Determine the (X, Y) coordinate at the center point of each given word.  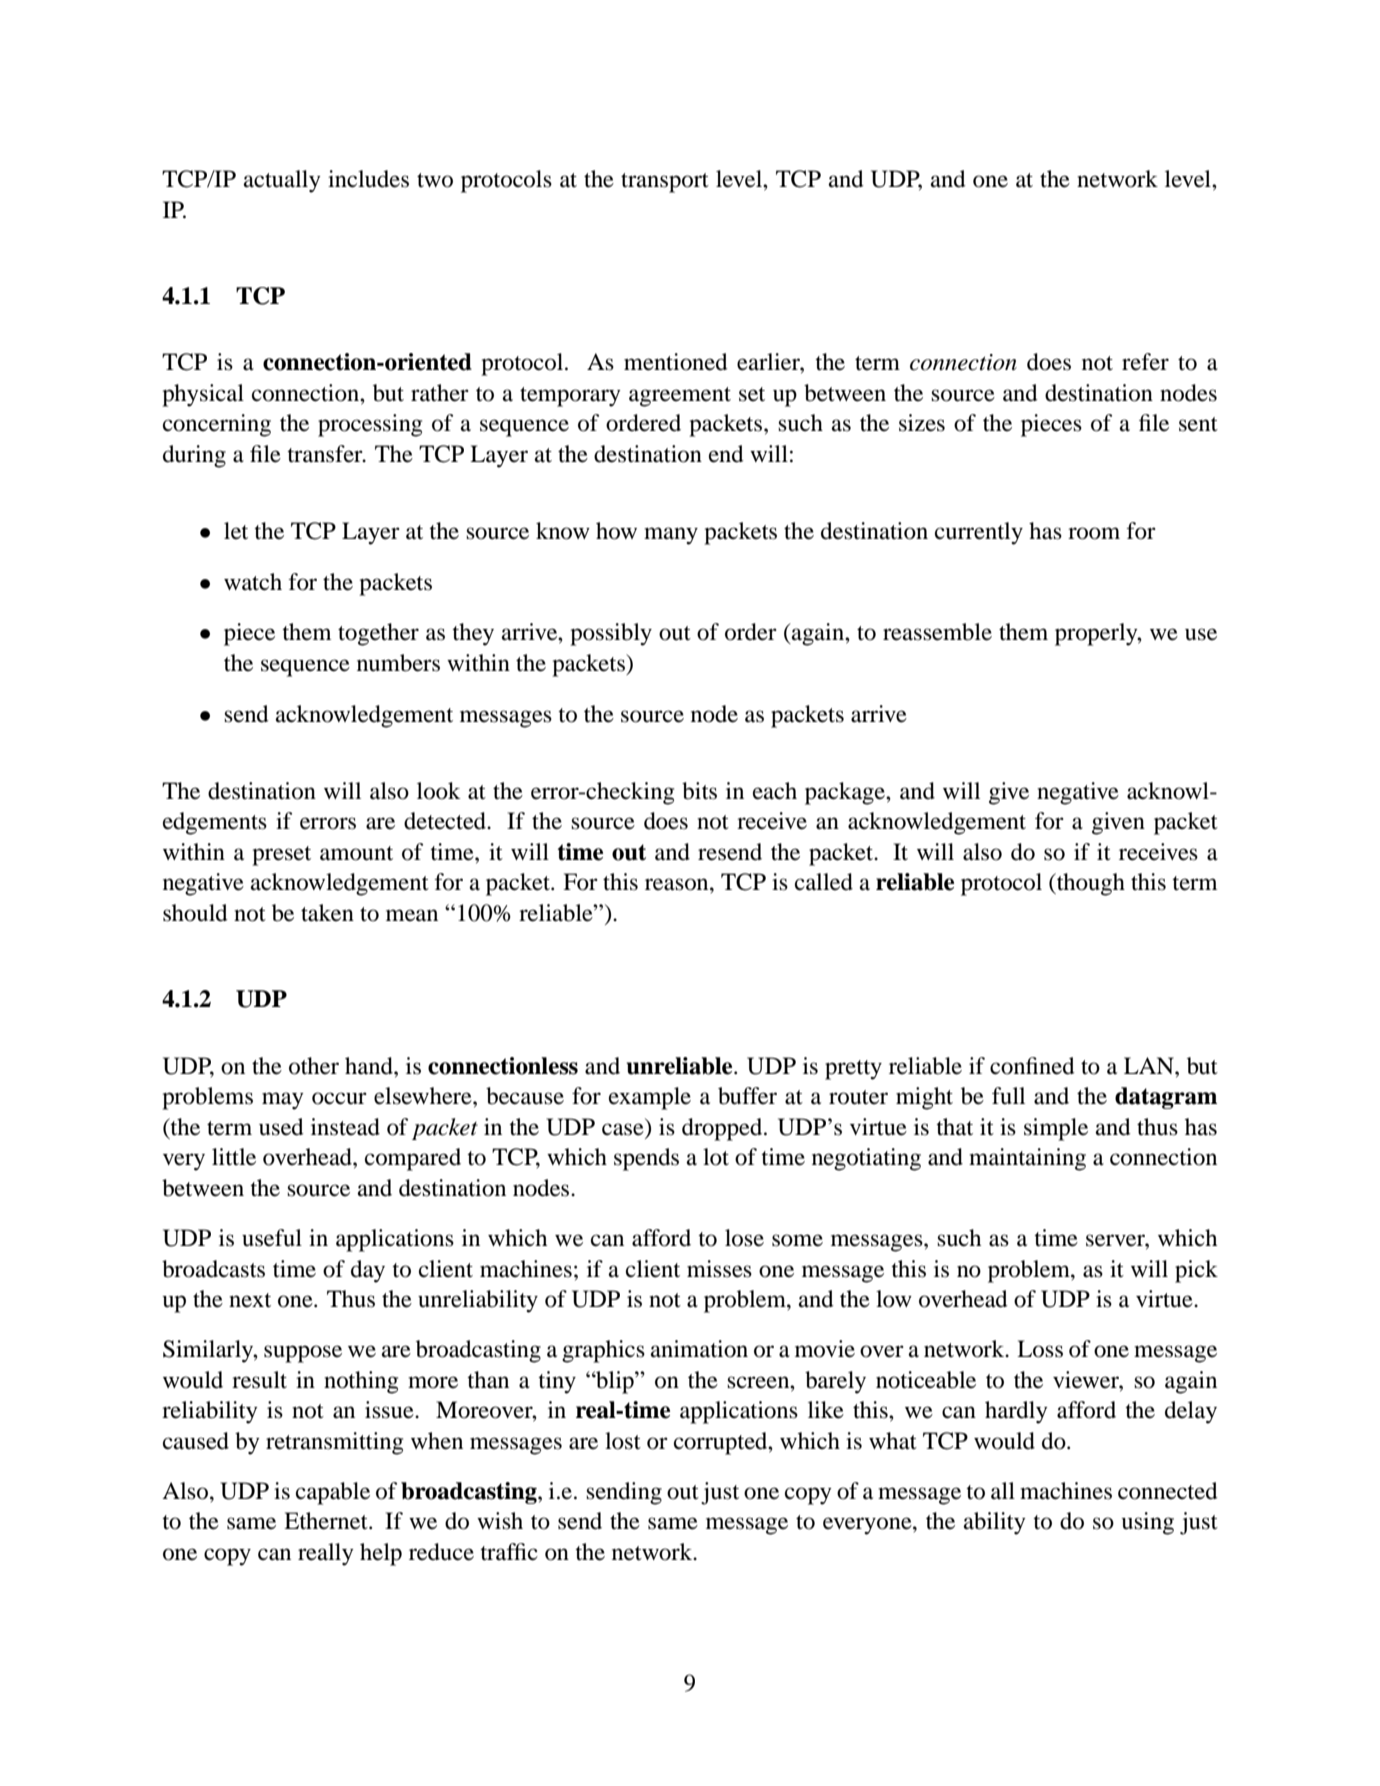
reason (678, 884)
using (1148, 1523)
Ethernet (327, 1521)
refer (1145, 362)
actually (282, 181)
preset (281, 856)
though (1090, 884)
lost (623, 1441)
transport (665, 183)
